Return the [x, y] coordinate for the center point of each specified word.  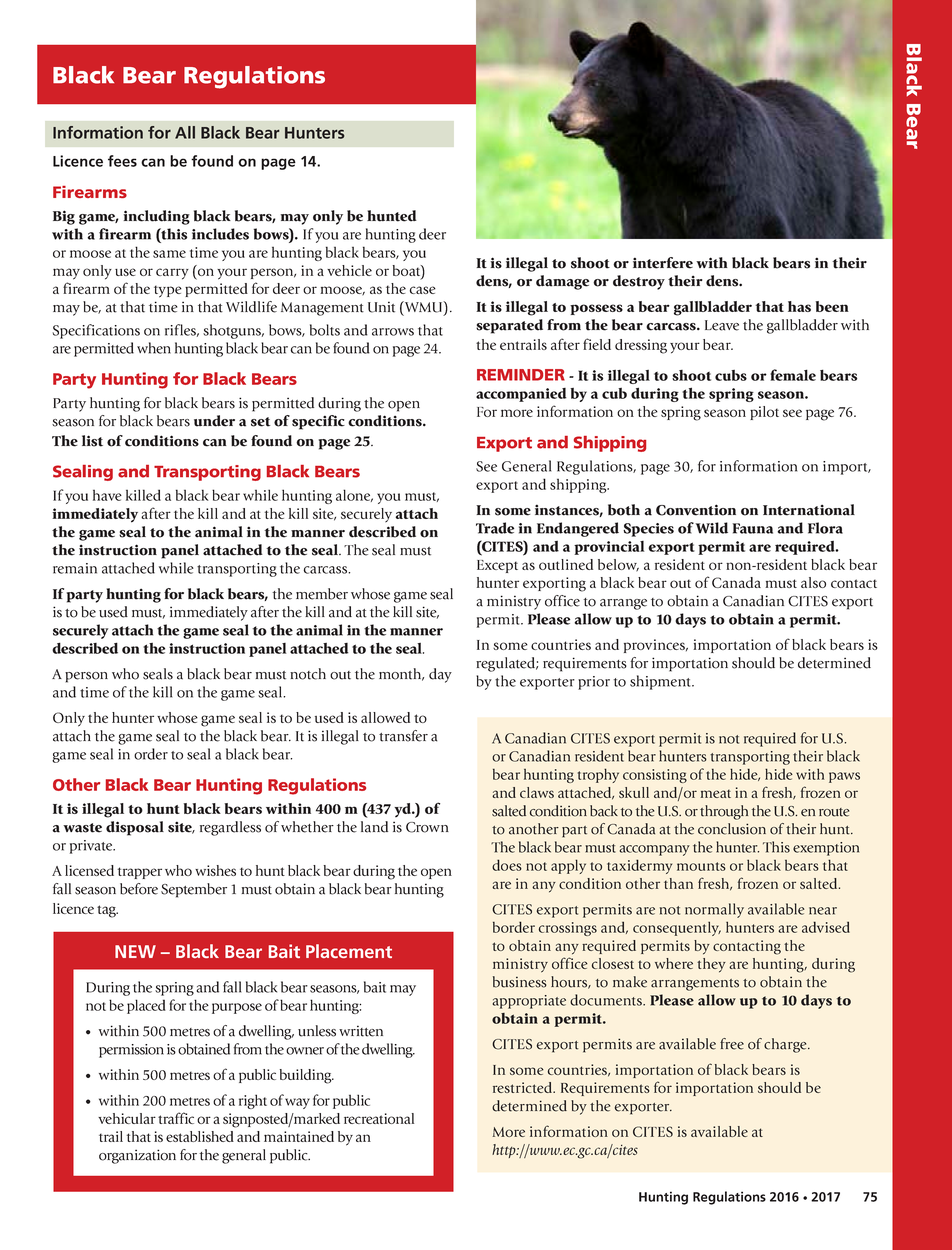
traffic [176, 1118]
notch [308, 674]
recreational [379, 1118]
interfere [663, 263]
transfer [403, 736]
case [423, 290]
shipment [661, 682]
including [156, 217]
